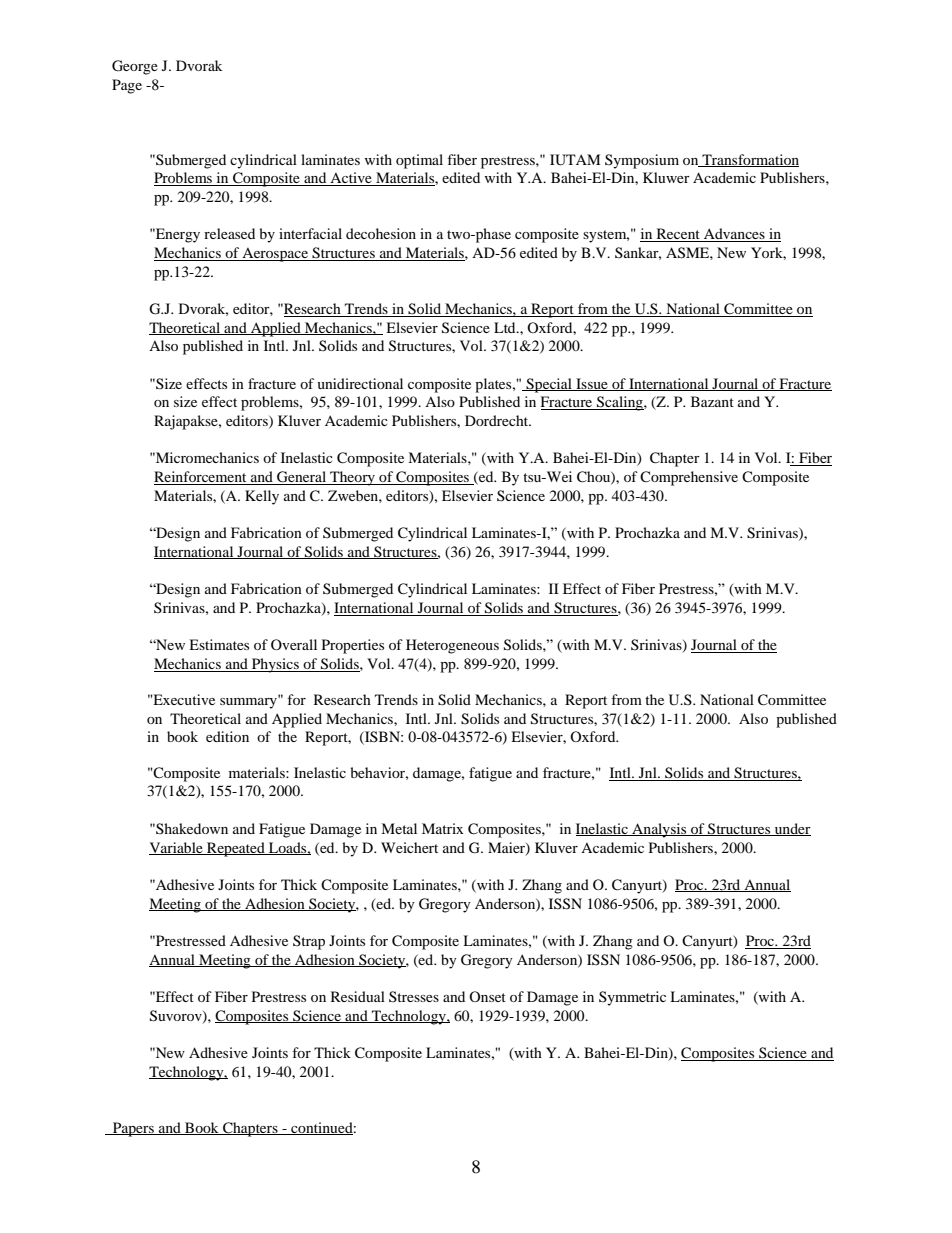 This screenshot has height=1233, width=952. I want to click on Comprehensive, so click(689, 478).
